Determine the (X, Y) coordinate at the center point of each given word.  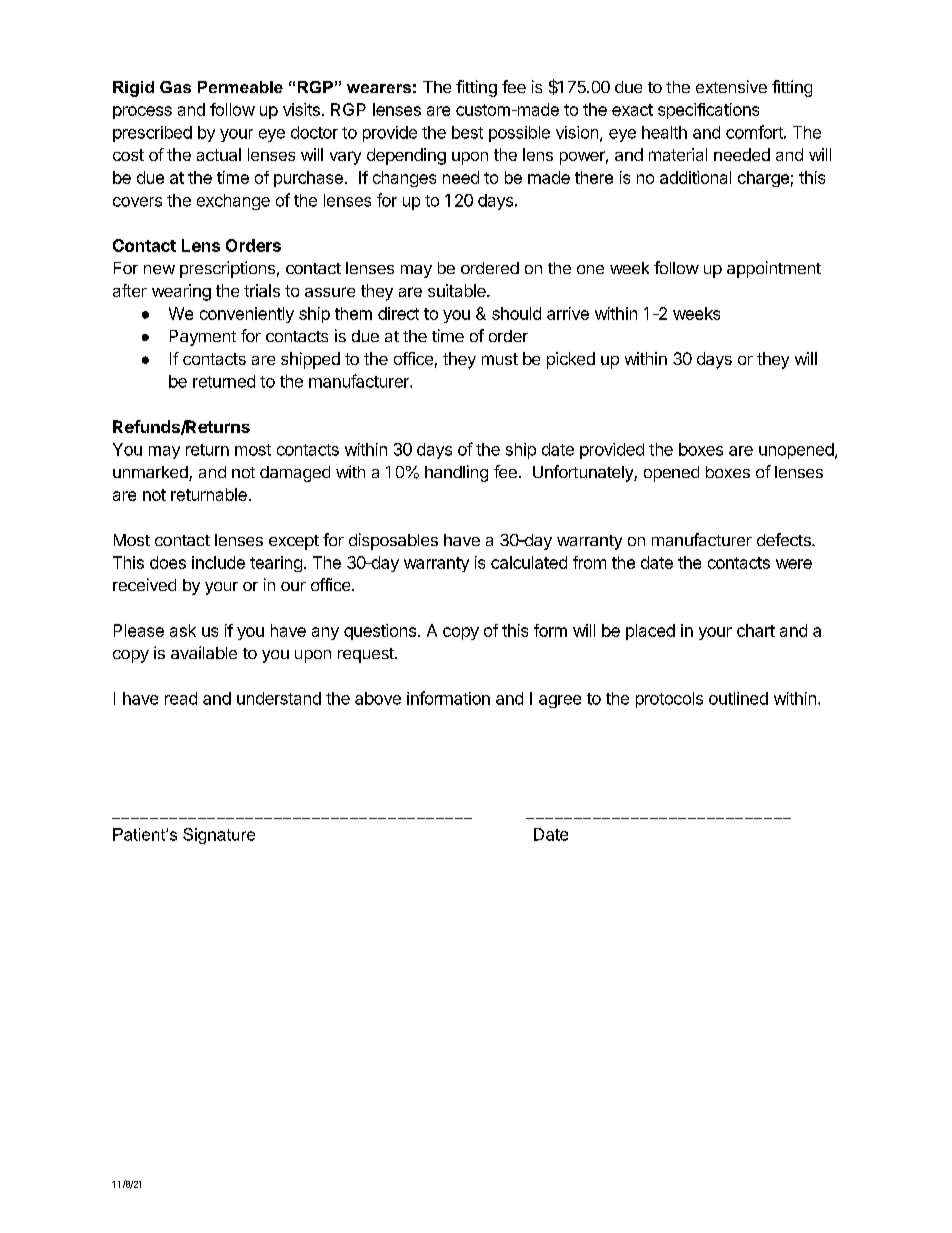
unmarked (151, 473)
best (467, 132)
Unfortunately (584, 473)
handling (456, 473)
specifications (708, 111)
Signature (219, 836)
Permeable (240, 87)
